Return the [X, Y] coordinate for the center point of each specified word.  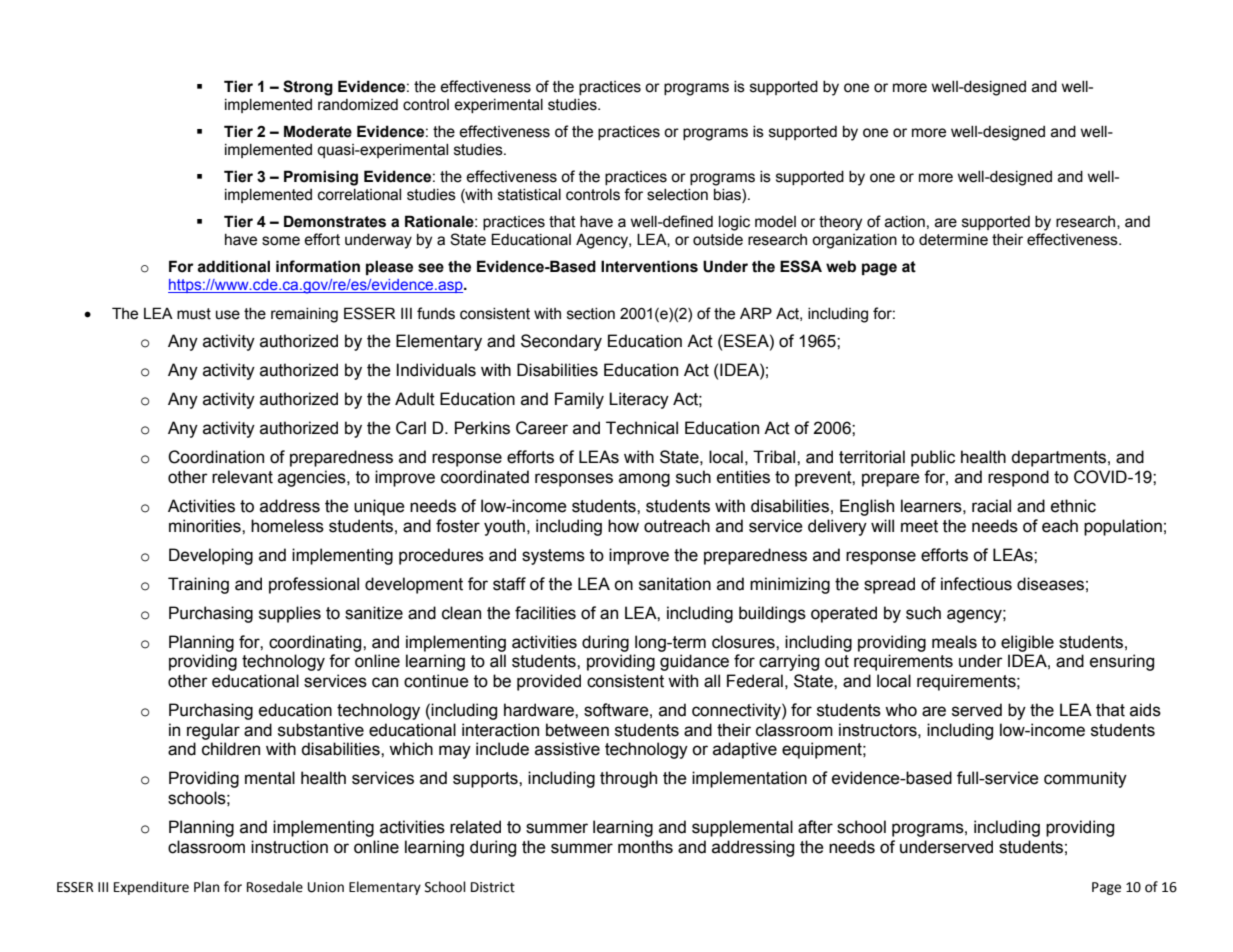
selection [677, 195]
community [1085, 779]
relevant [242, 477]
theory [840, 223]
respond [1018, 478]
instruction [289, 847]
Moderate [318, 131]
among [644, 480]
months [645, 847]
